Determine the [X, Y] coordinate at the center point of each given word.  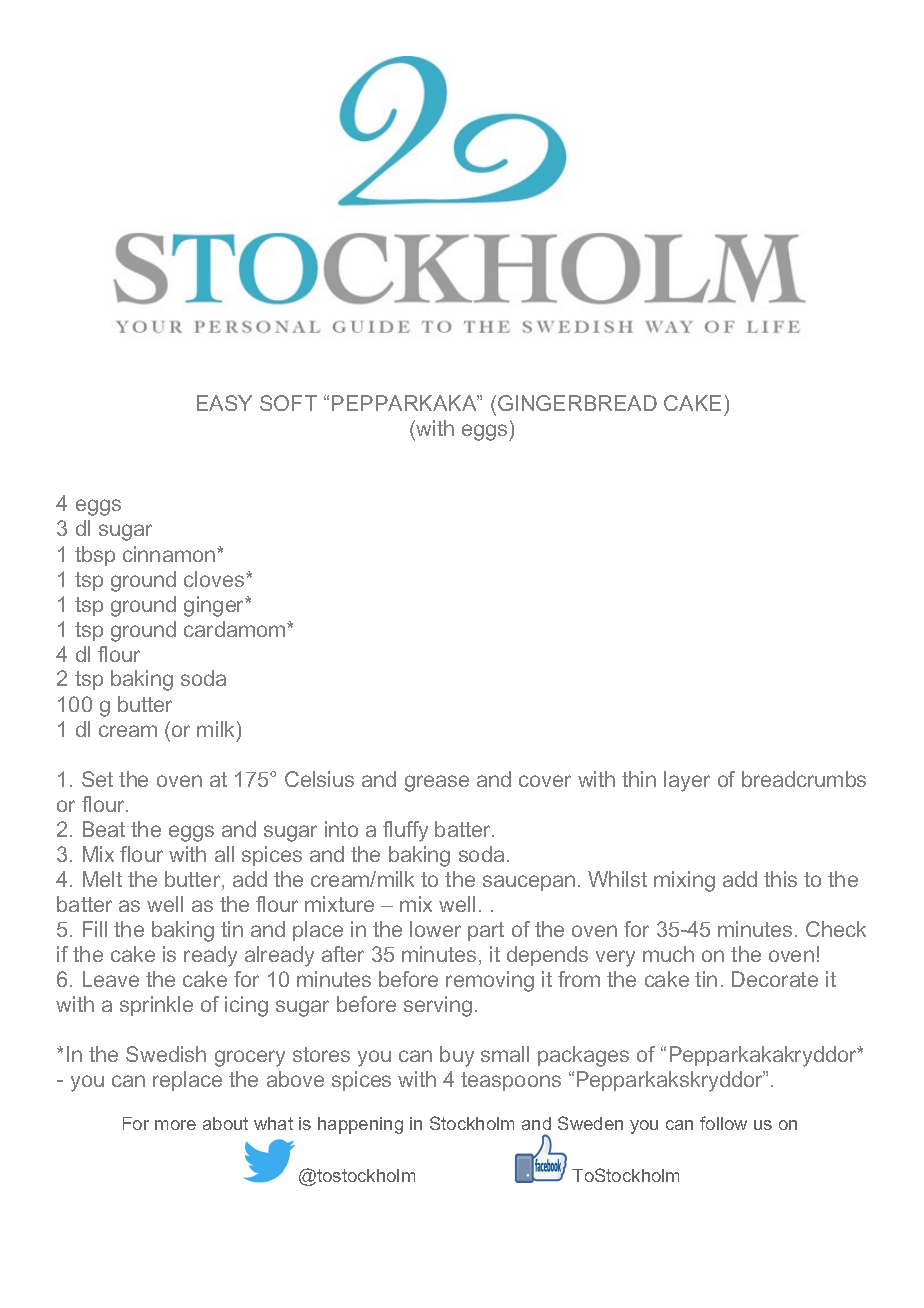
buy [457, 1056]
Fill [95, 929]
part [486, 931]
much [668, 954]
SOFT [288, 403]
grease [437, 783]
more [175, 1125]
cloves [215, 579]
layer [687, 781]
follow [723, 1123]
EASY [224, 403]
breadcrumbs [804, 779]
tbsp [95, 556]
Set [97, 779]
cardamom [236, 629]
